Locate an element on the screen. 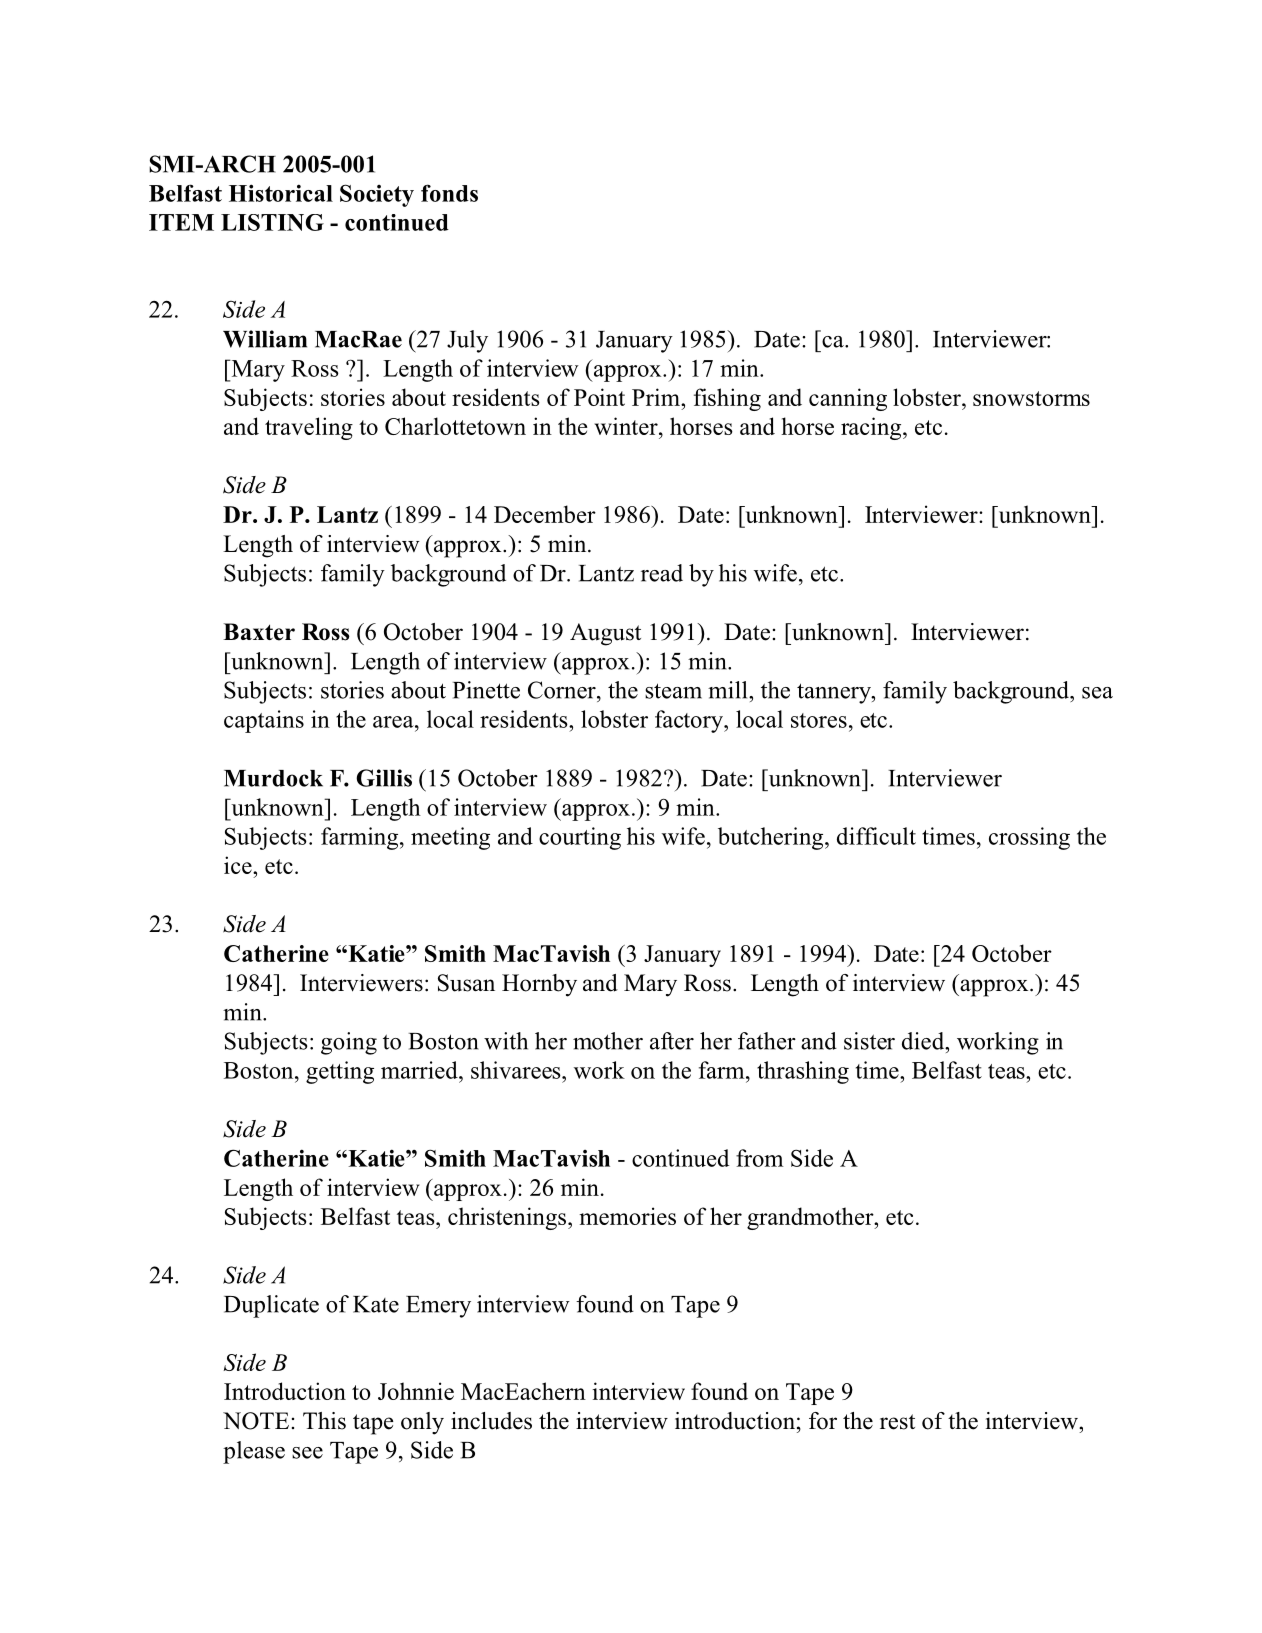 This screenshot has height=1633, width=1262. died is located at coordinates (924, 1041).
